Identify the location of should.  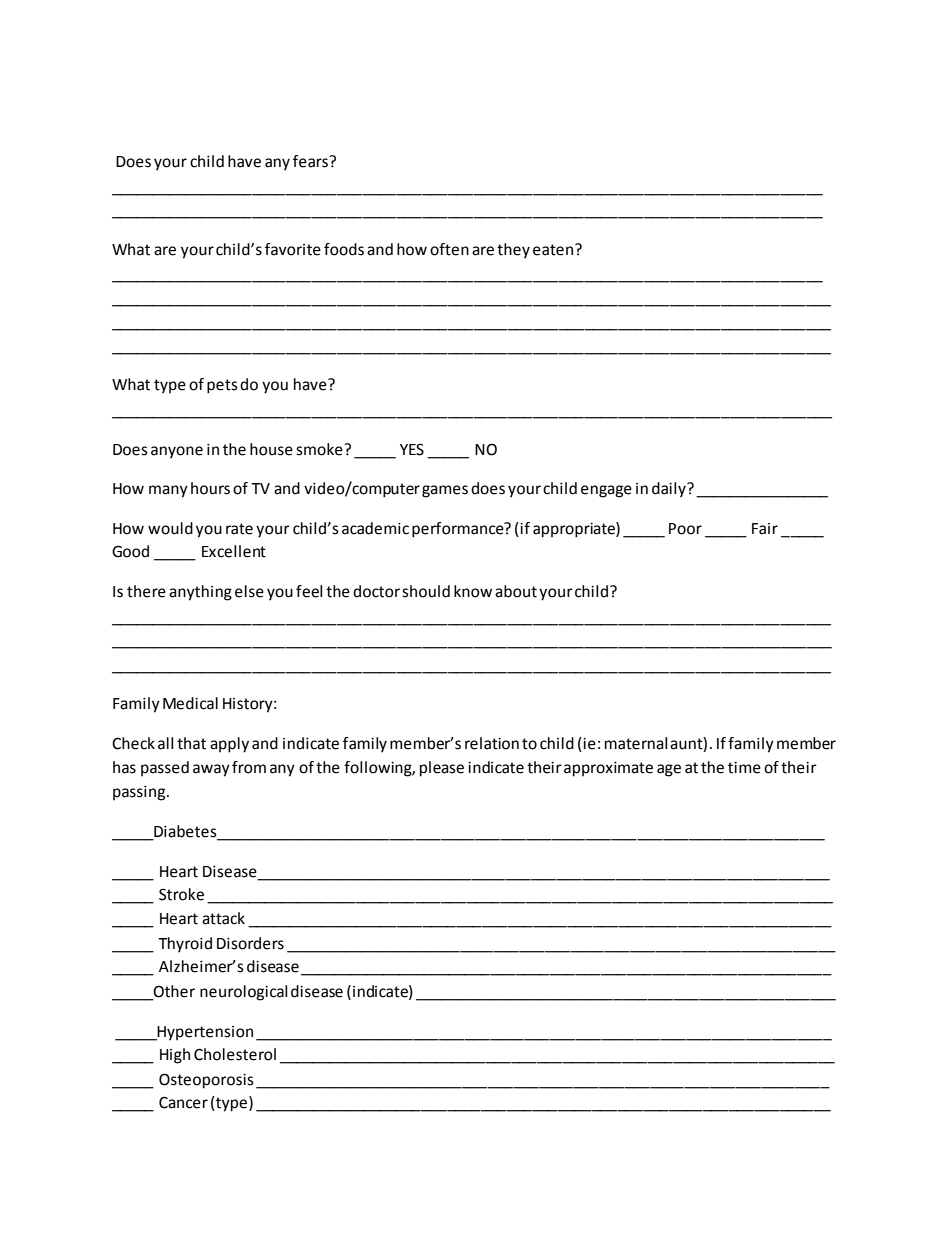
(426, 591).
